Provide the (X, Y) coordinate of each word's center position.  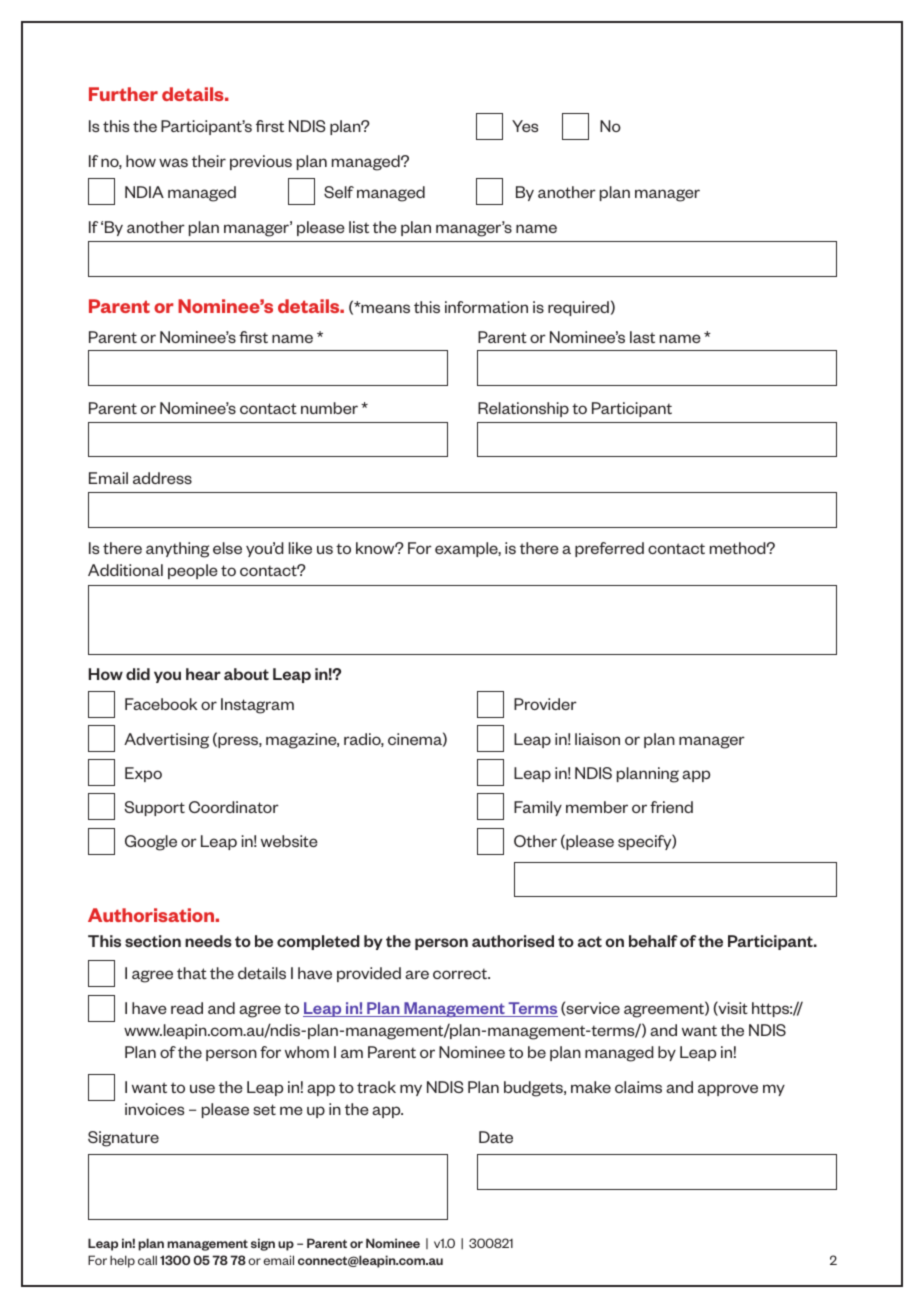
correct (461, 973)
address (162, 478)
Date (496, 1137)
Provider (545, 704)
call (147, 1260)
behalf (653, 941)
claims (638, 1087)
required (578, 308)
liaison (597, 739)
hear (203, 674)
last (642, 337)
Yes (525, 126)
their (209, 161)
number (329, 408)
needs (208, 941)
